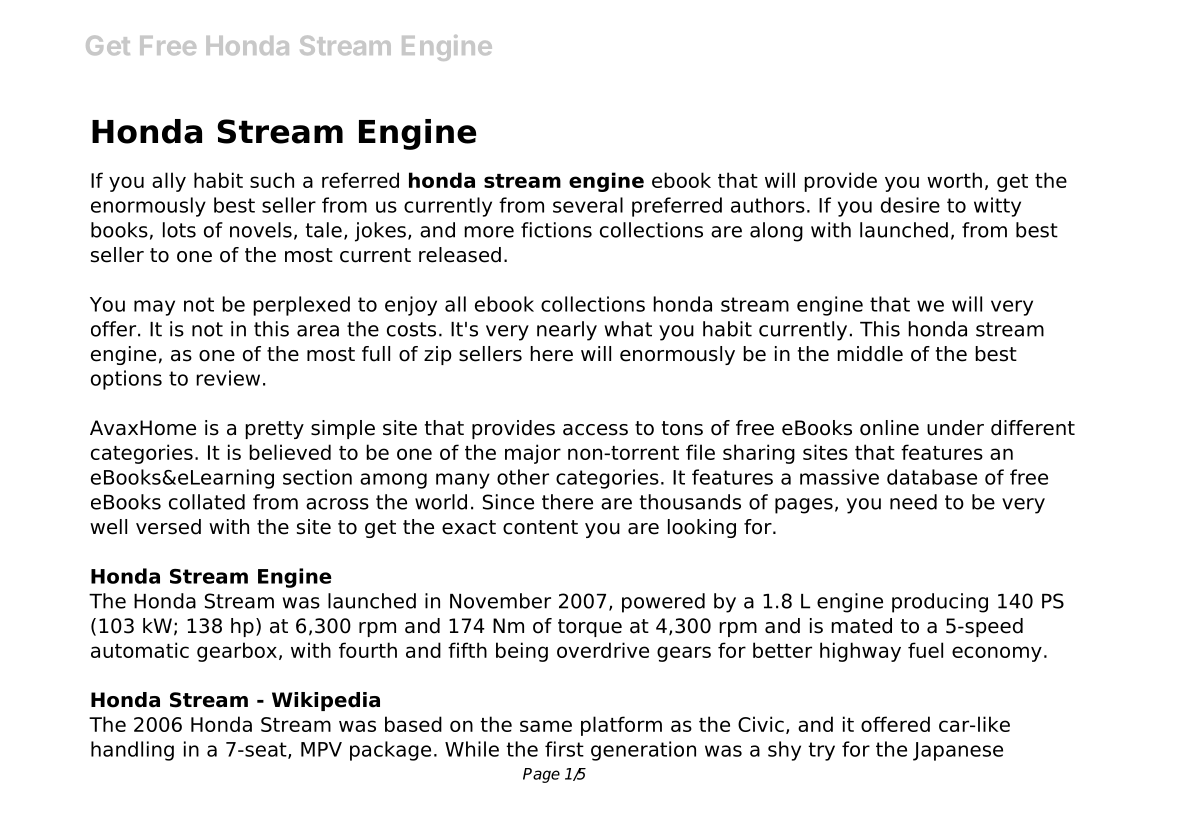  I want to click on ally, so click(169, 182).
